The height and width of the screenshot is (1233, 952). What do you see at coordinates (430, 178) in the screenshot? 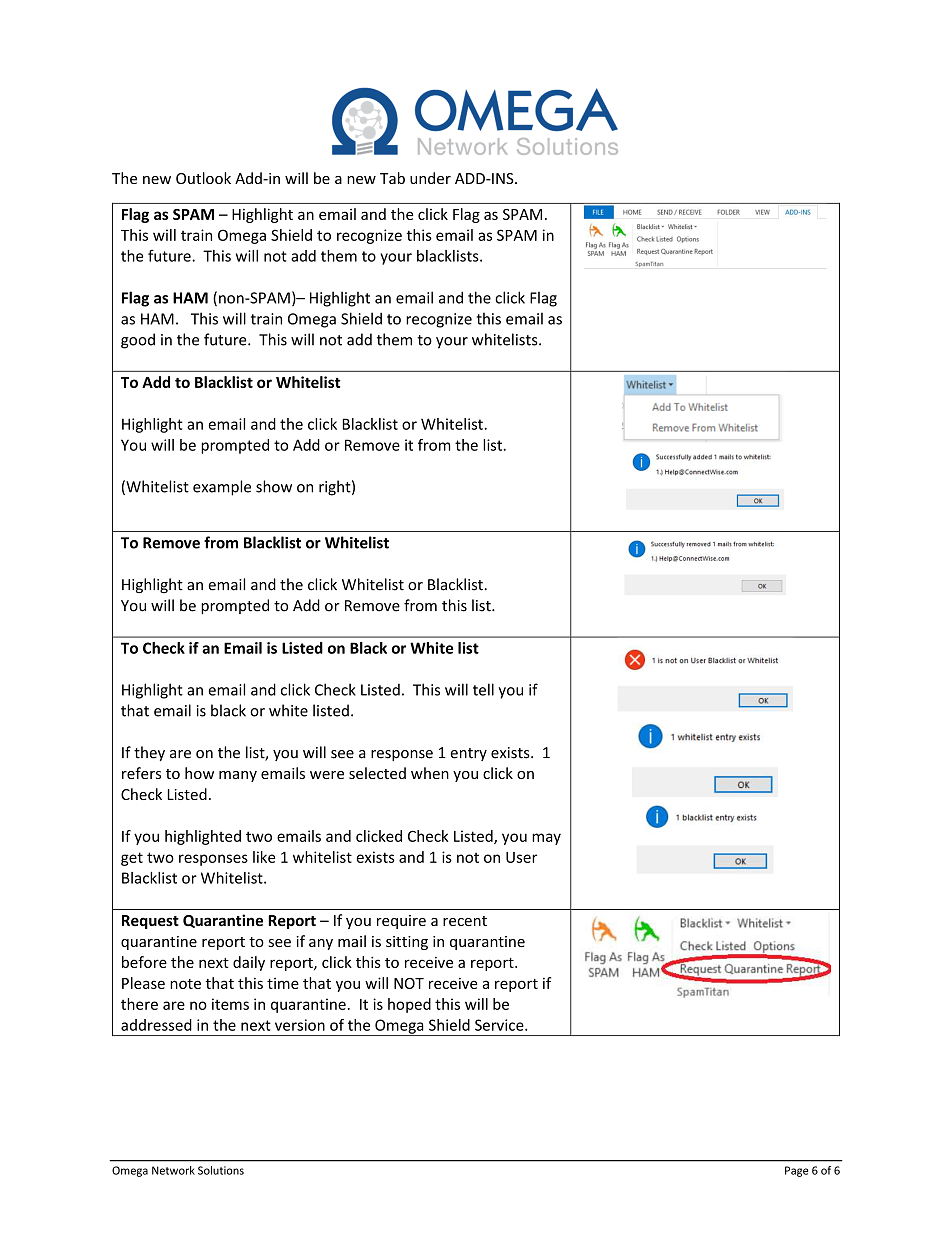
I see `under` at bounding box center [430, 178].
